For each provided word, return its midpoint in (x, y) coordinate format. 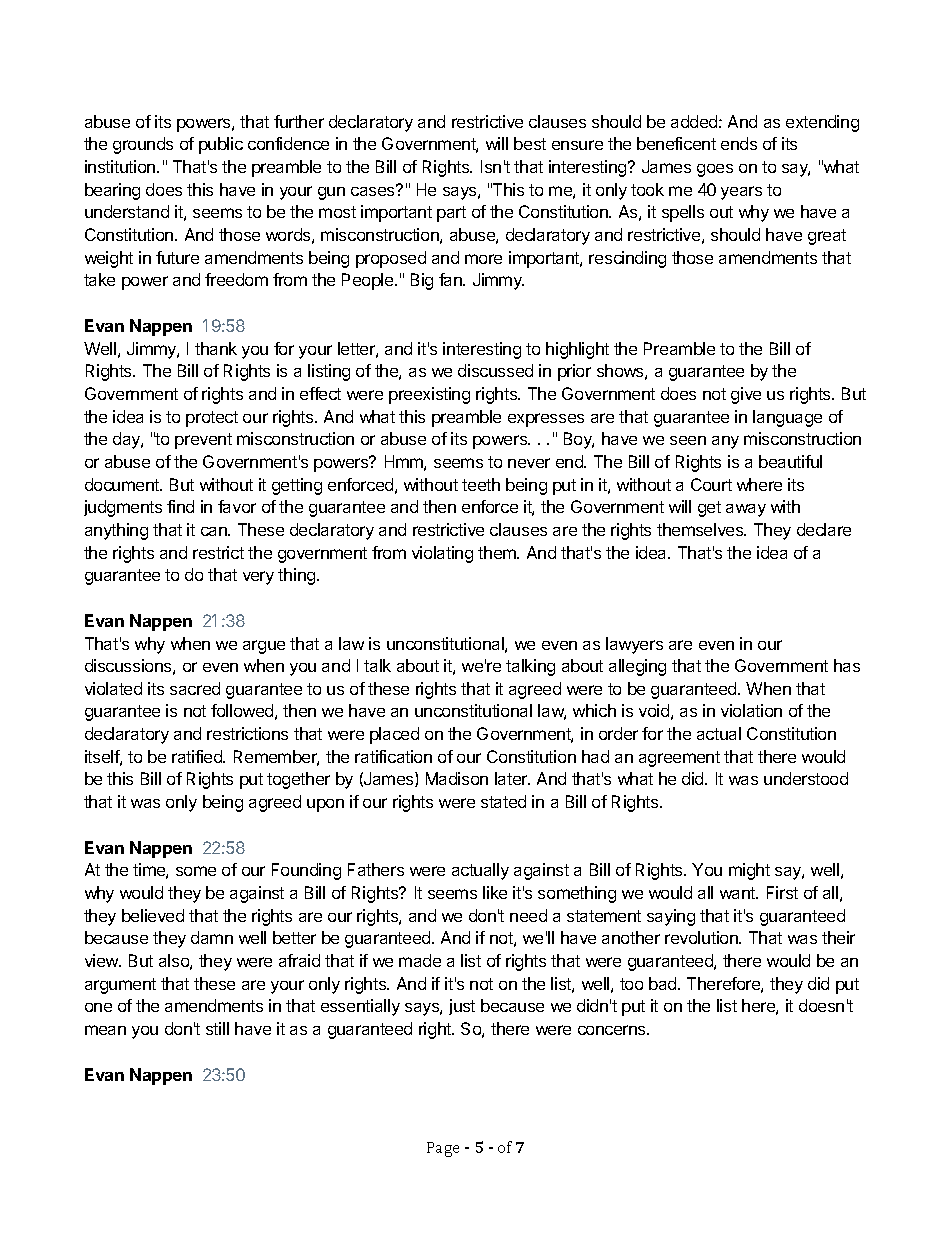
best (530, 143)
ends (739, 143)
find (180, 506)
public (221, 145)
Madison (457, 778)
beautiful (790, 461)
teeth (481, 484)
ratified (198, 756)
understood (806, 778)
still (217, 1028)
